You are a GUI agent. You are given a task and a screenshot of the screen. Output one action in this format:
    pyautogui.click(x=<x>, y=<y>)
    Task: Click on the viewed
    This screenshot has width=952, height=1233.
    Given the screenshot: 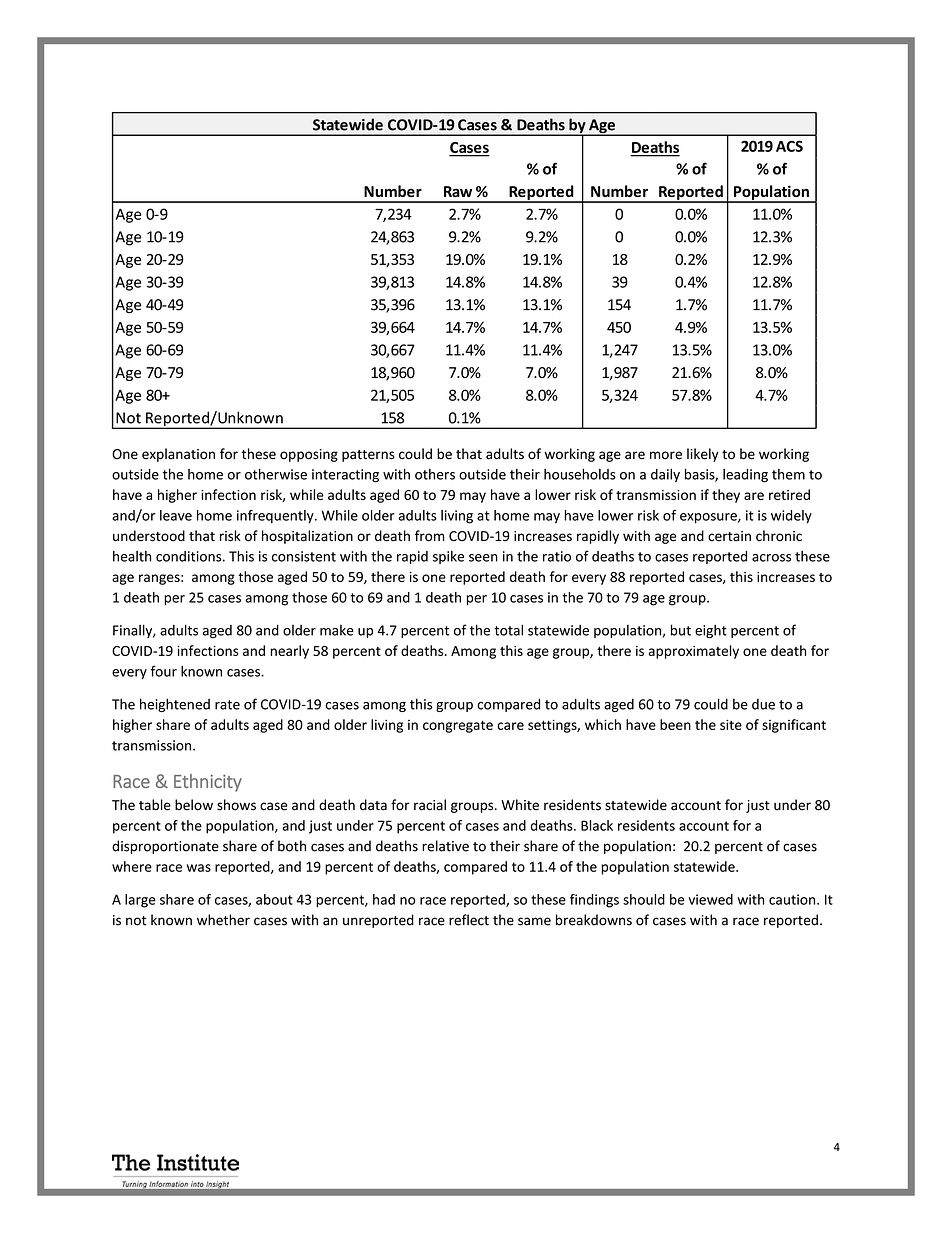 What is the action you would take?
    pyautogui.click(x=710, y=899)
